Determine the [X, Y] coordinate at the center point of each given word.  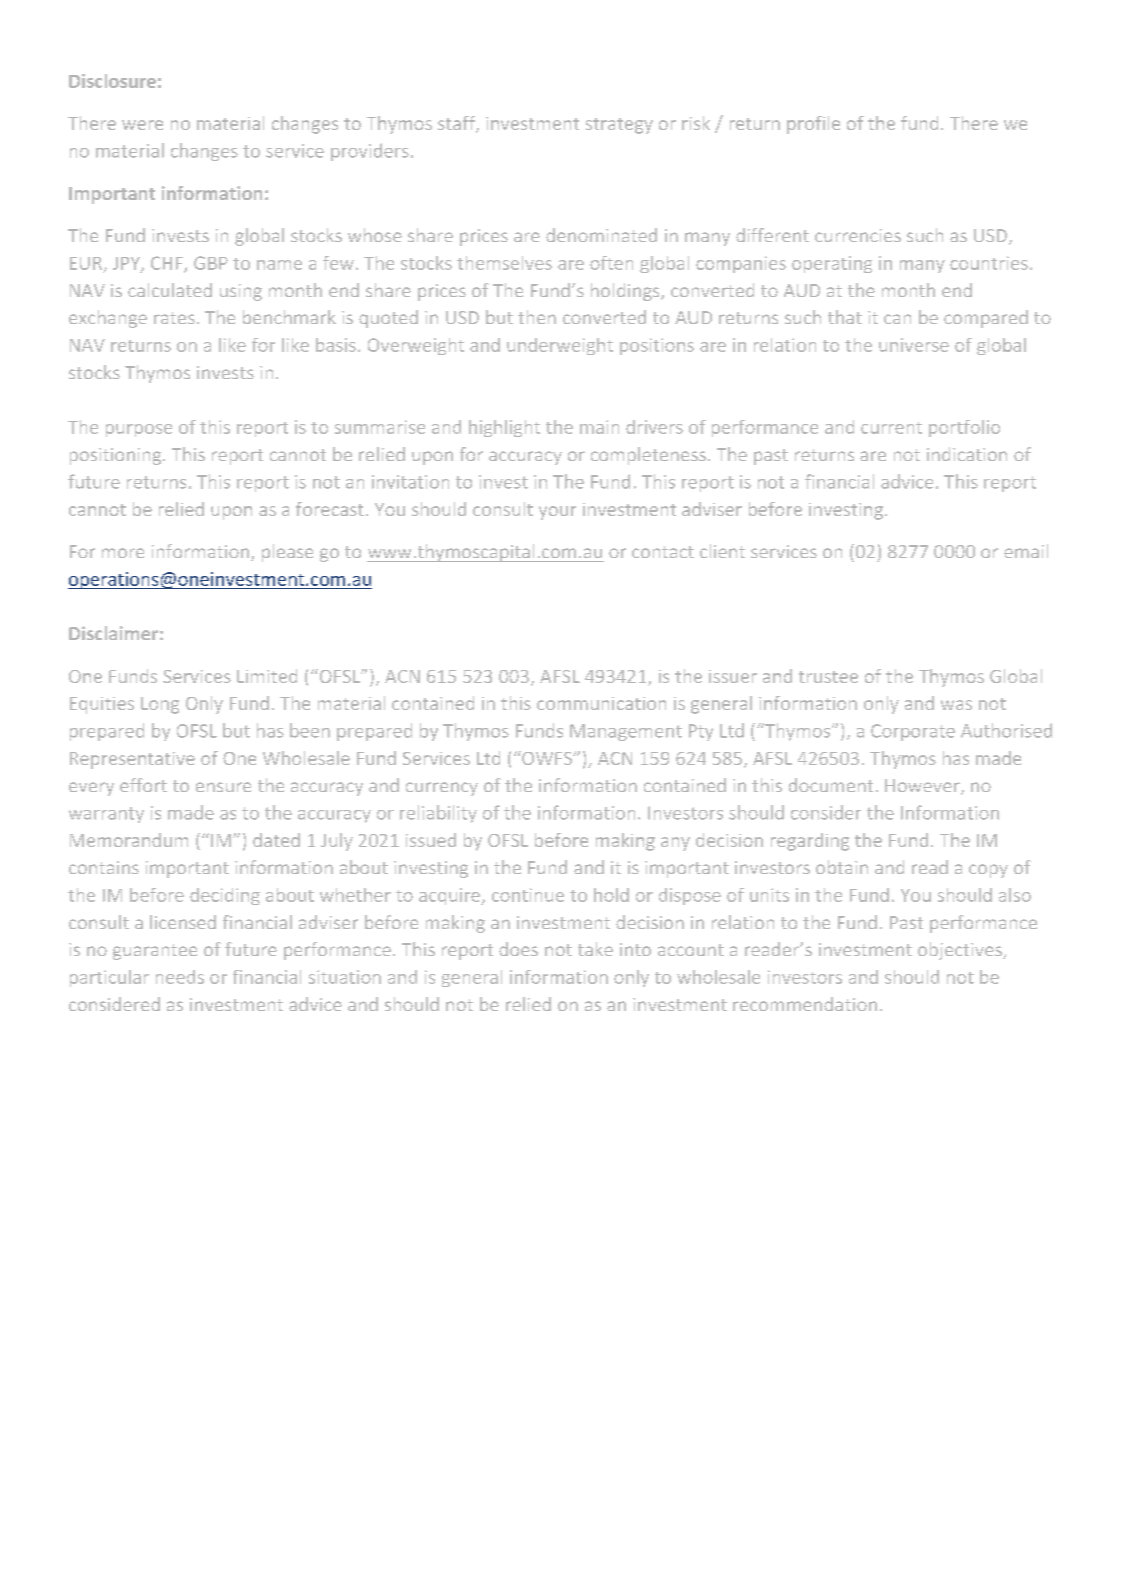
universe [914, 345]
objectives [961, 951]
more [123, 553]
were [142, 125]
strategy [619, 126]
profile [813, 125]
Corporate [913, 732]
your [557, 513]
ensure [223, 787]
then [537, 317]
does [518, 949]
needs [180, 977]
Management [626, 732]
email [1026, 551]
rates [174, 318]
